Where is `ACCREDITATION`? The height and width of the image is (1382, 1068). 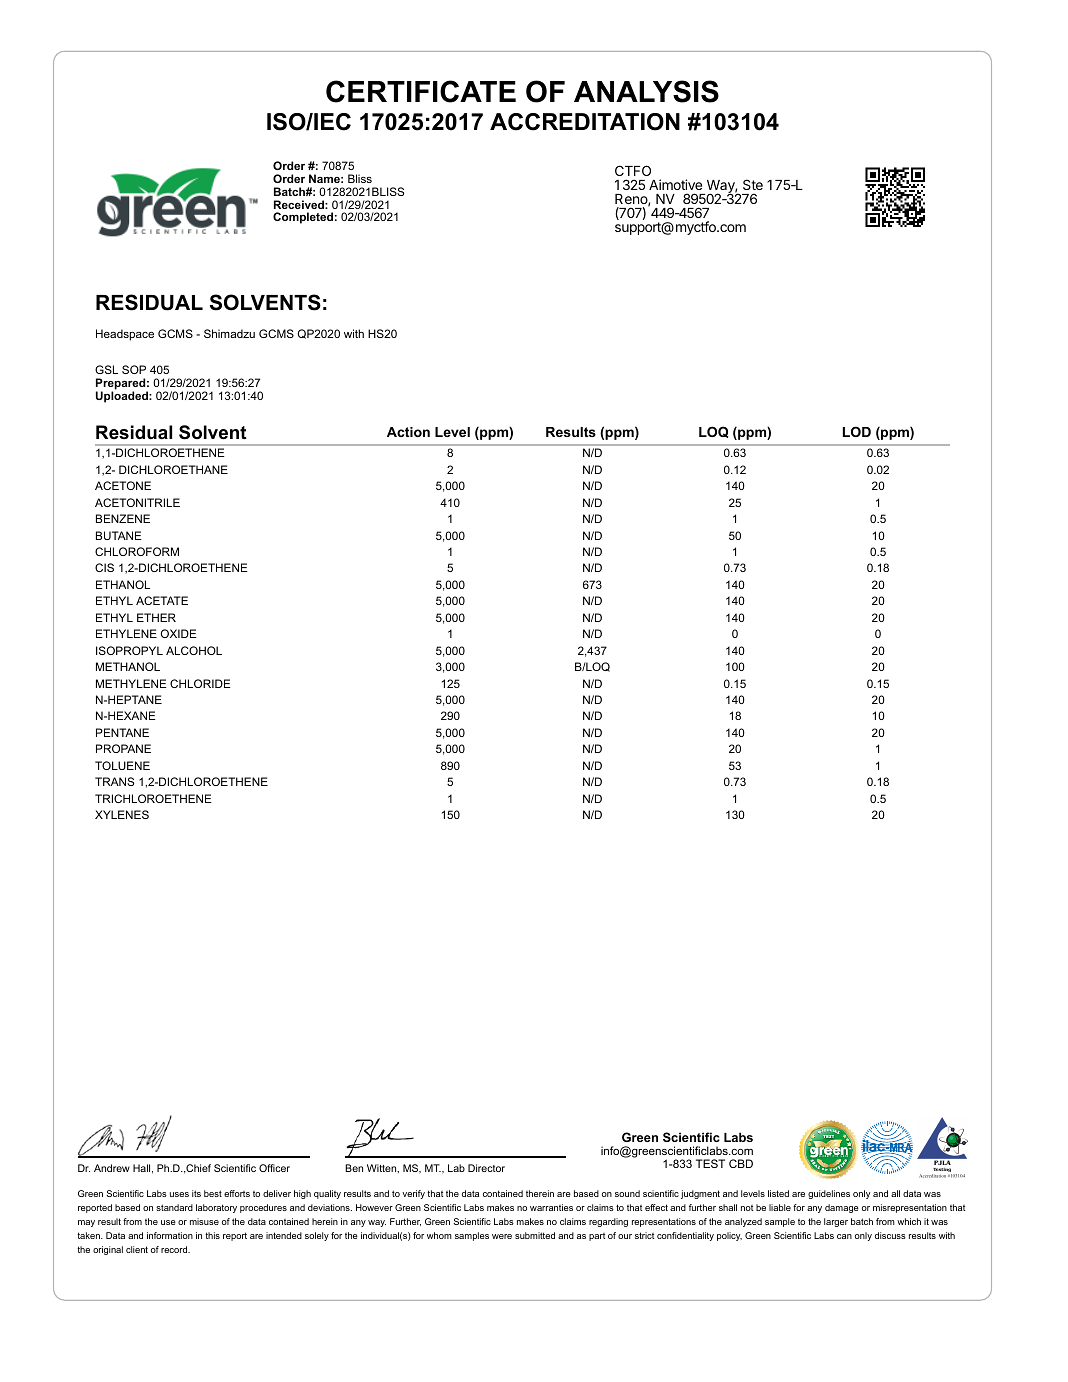 ACCREDITATION is located at coordinates (585, 122).
